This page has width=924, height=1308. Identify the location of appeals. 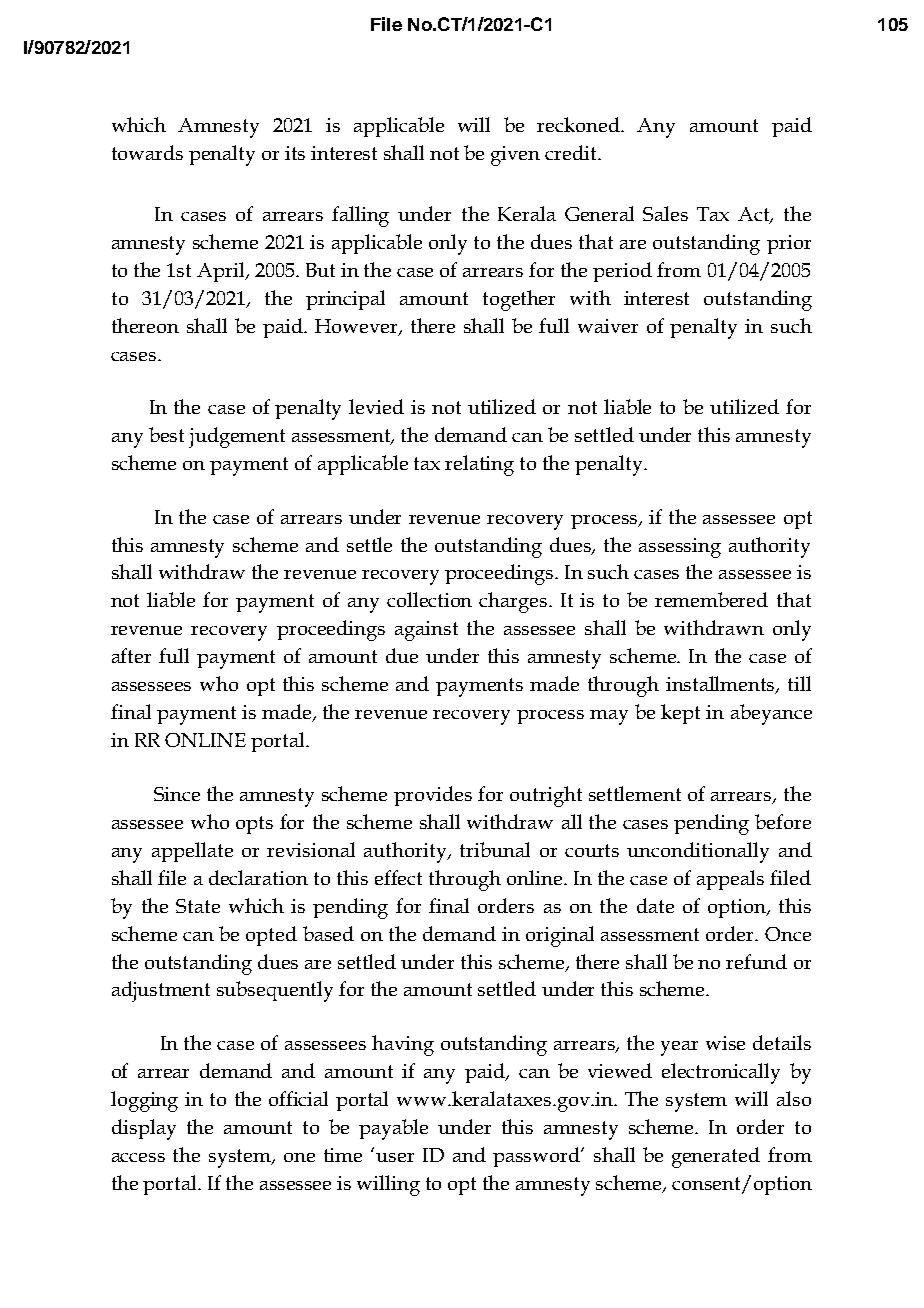
(730, 880).
